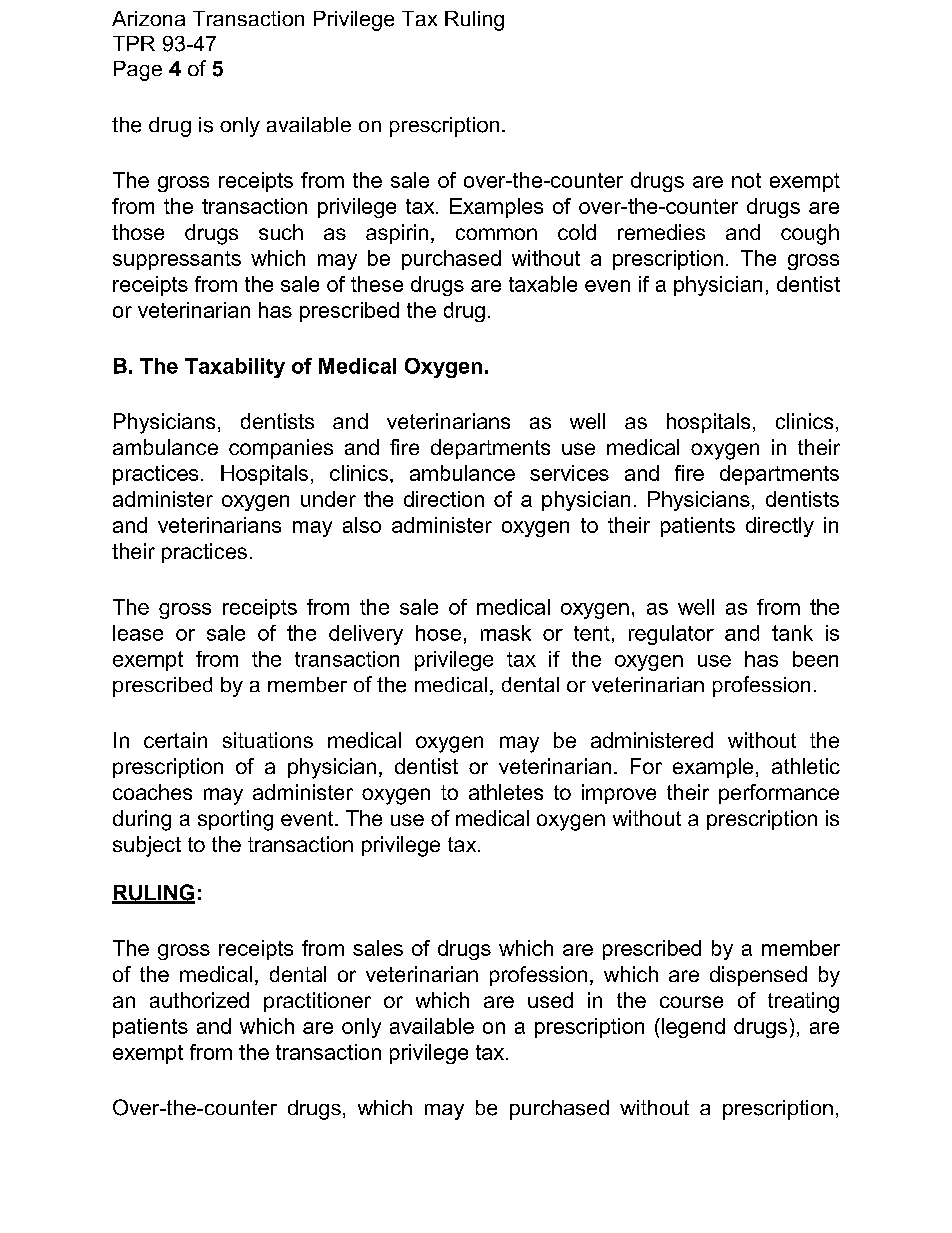 This document has height=1233, width=952. What do you see at coordinates (199, 1000) in the document?
I see `authorized` at bounding box center [199, 1000].
